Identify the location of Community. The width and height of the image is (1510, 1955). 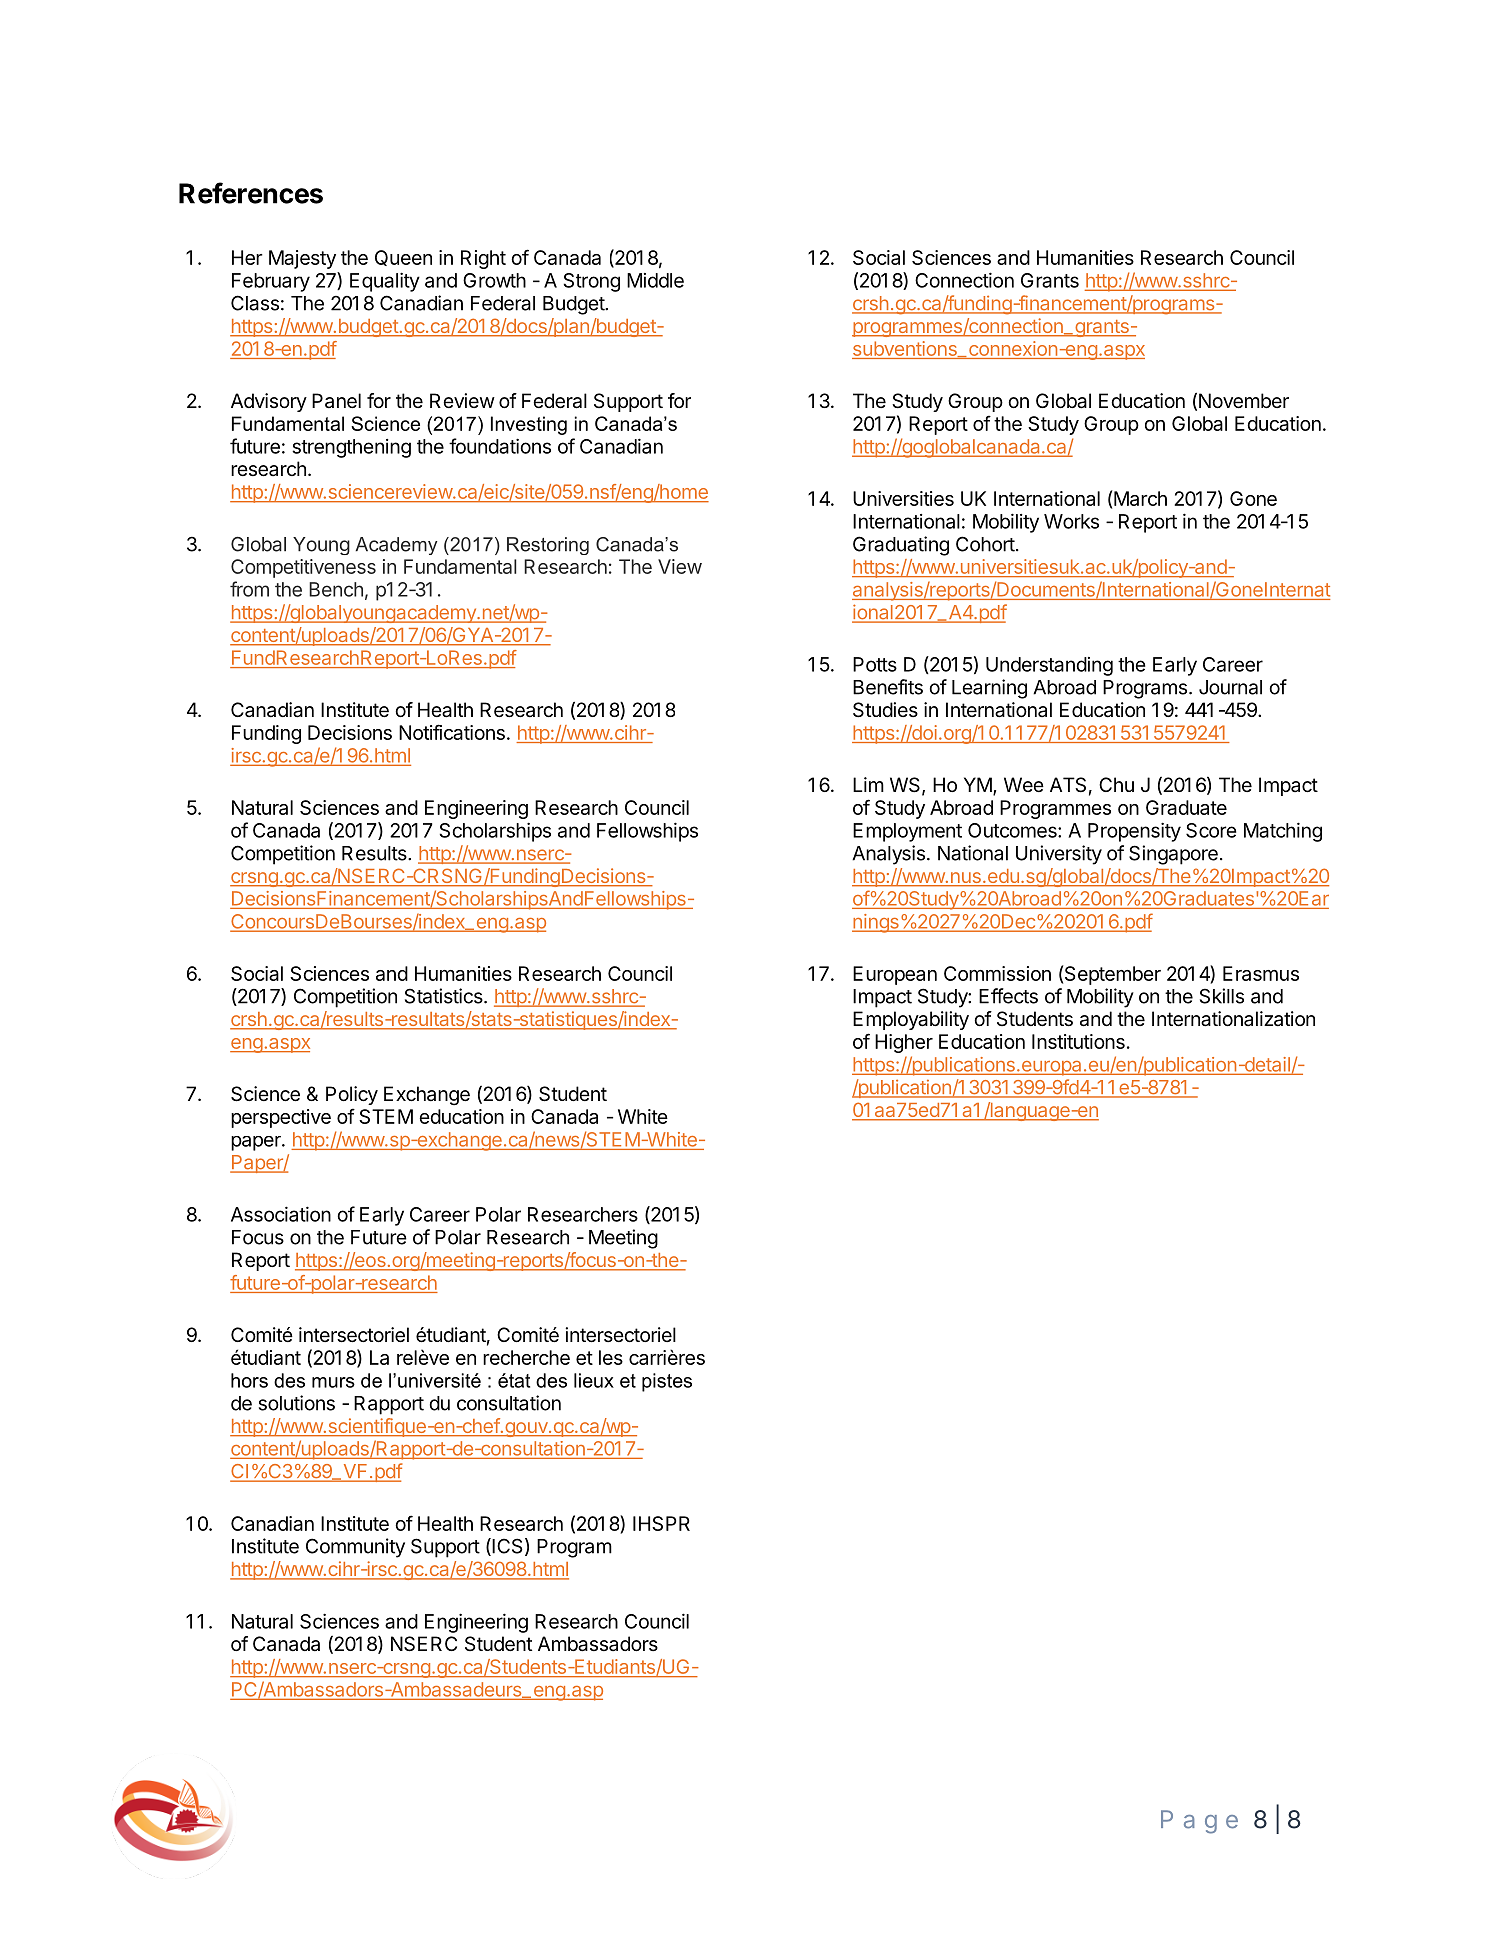
(355, 1548).
